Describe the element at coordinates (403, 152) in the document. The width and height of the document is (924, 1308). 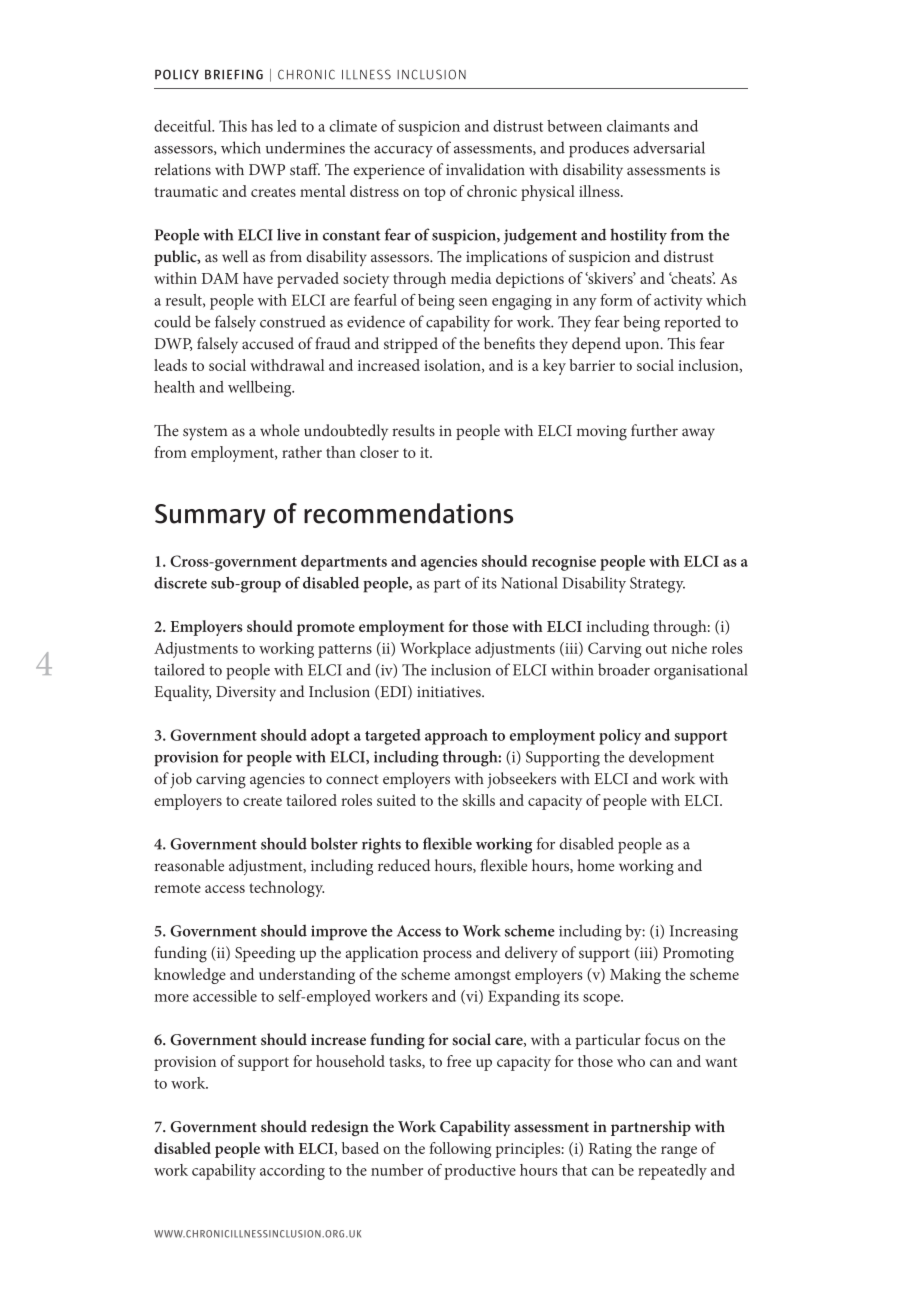
I see `accuracy` at that location.
